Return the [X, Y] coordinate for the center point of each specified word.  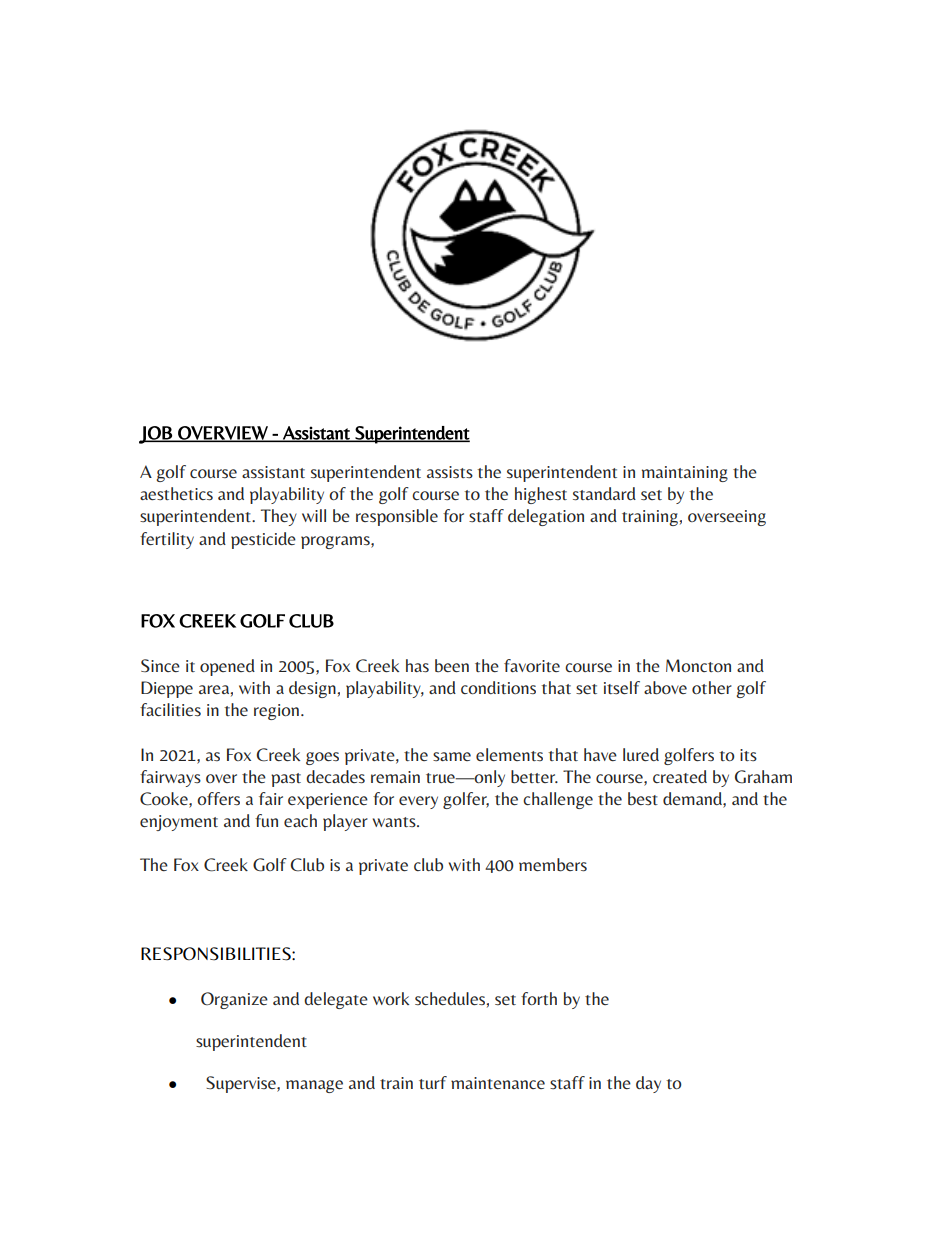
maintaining [685, 474]
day [648, 1084]
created [680, 776]
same [452, 756]
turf [433, 1082]
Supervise [242, 1084]
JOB [156, 435]
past [286, 780]
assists [450, 472]
